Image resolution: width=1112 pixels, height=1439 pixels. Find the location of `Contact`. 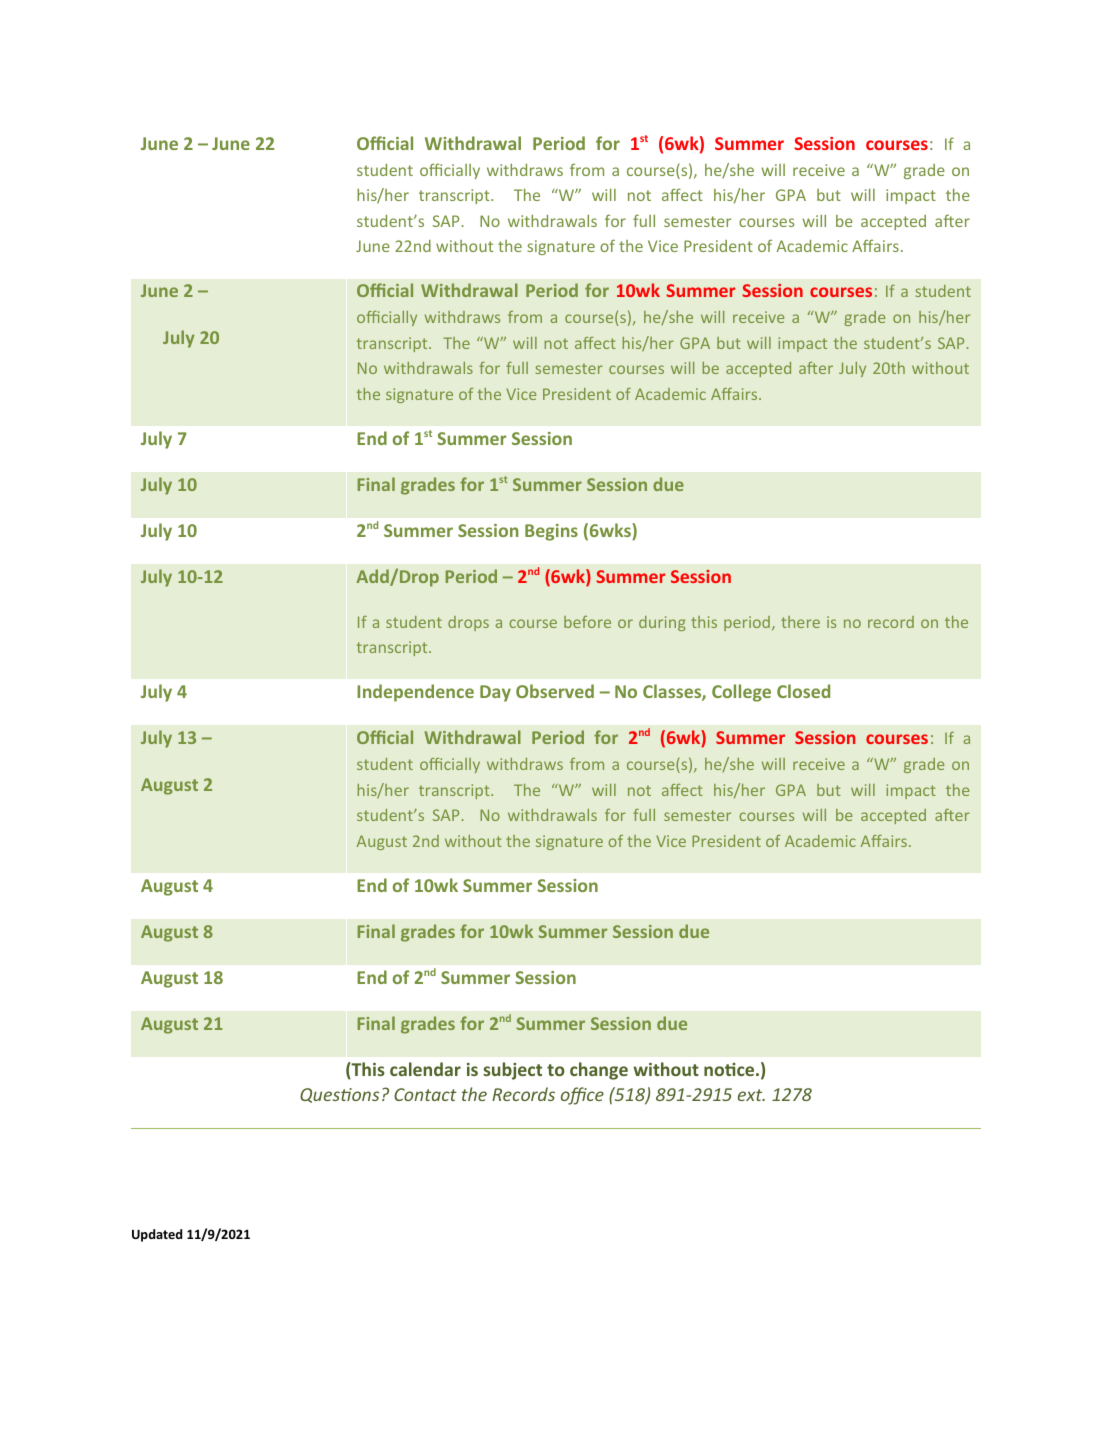

Contact is located at coordinates (425, 1094).
